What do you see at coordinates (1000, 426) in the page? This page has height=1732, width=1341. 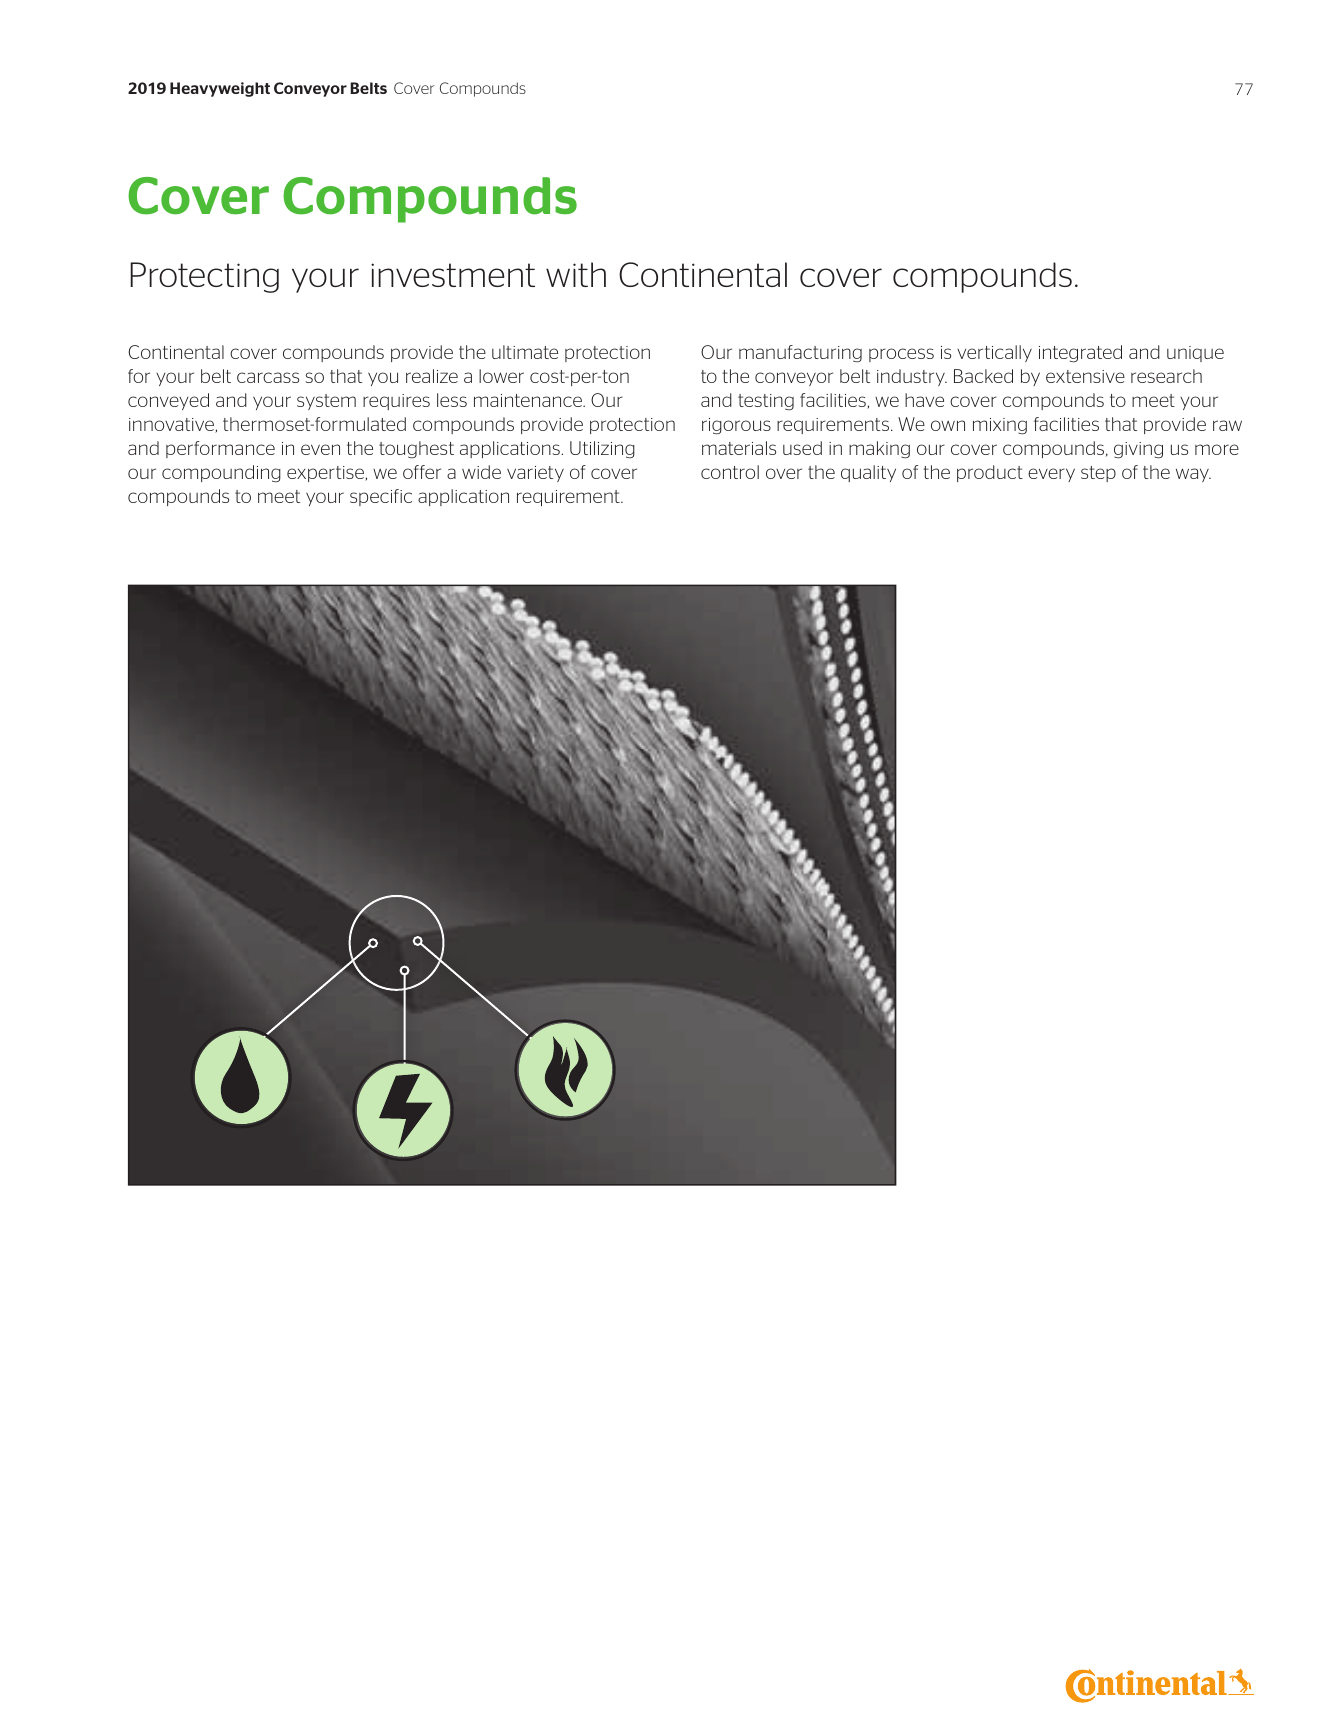 I see `mixing` at bounding box center [1000, 426].
